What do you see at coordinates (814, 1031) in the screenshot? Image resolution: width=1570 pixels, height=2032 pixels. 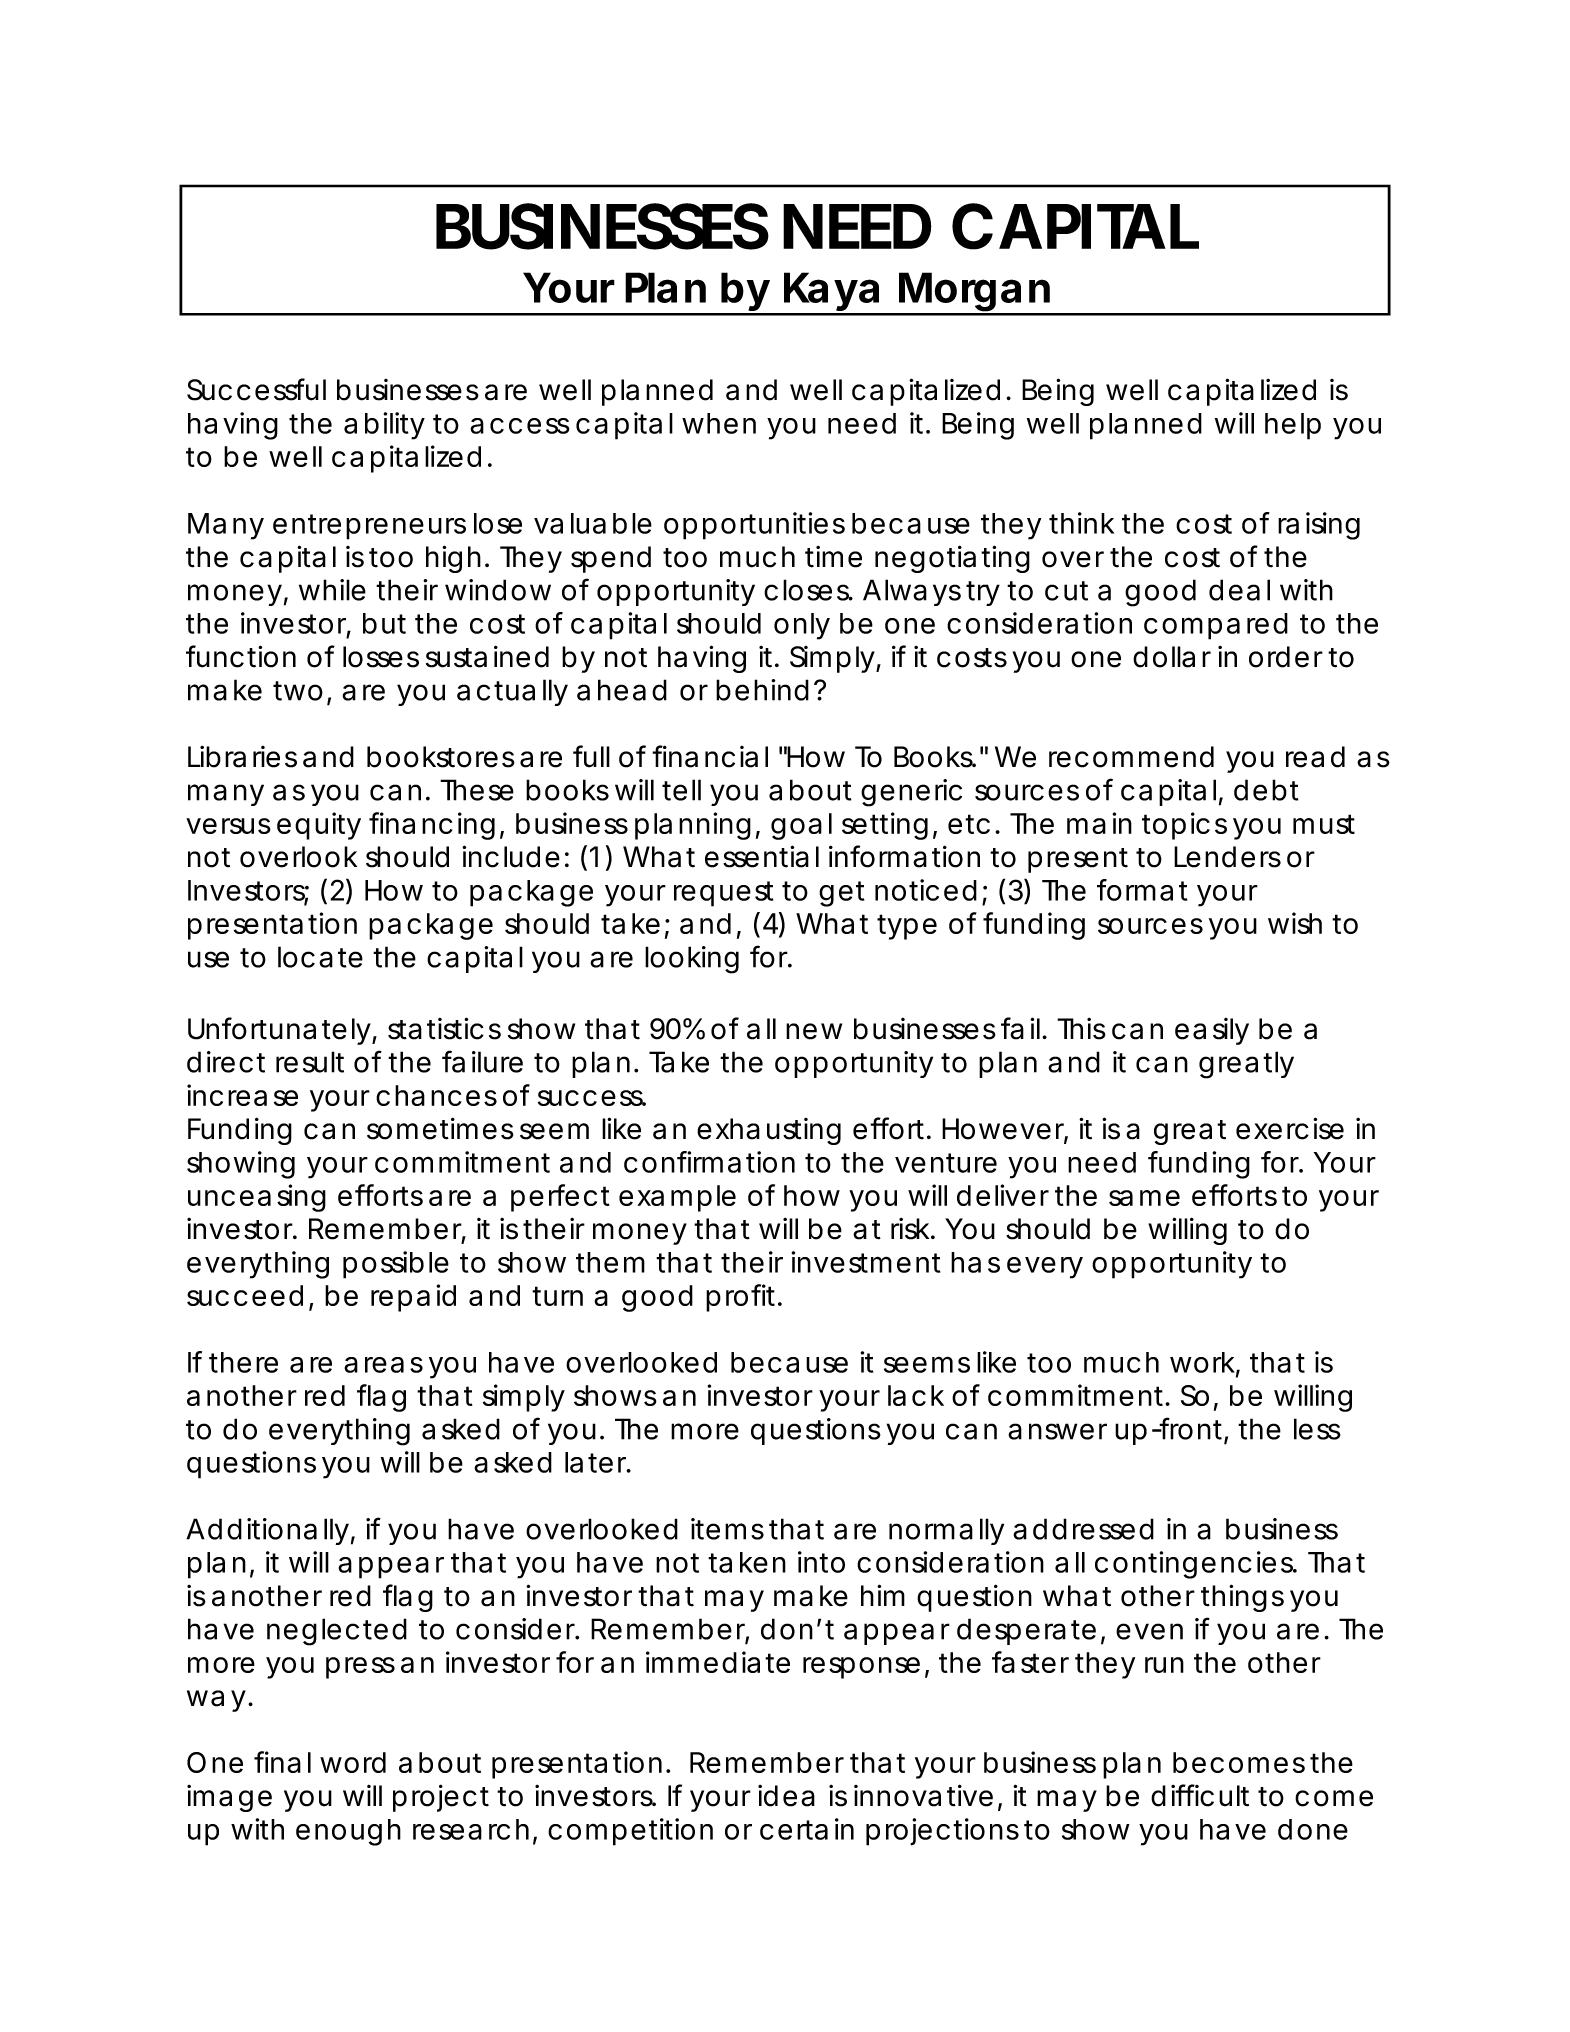 I see `new` at bounding box center [814, 1031].
